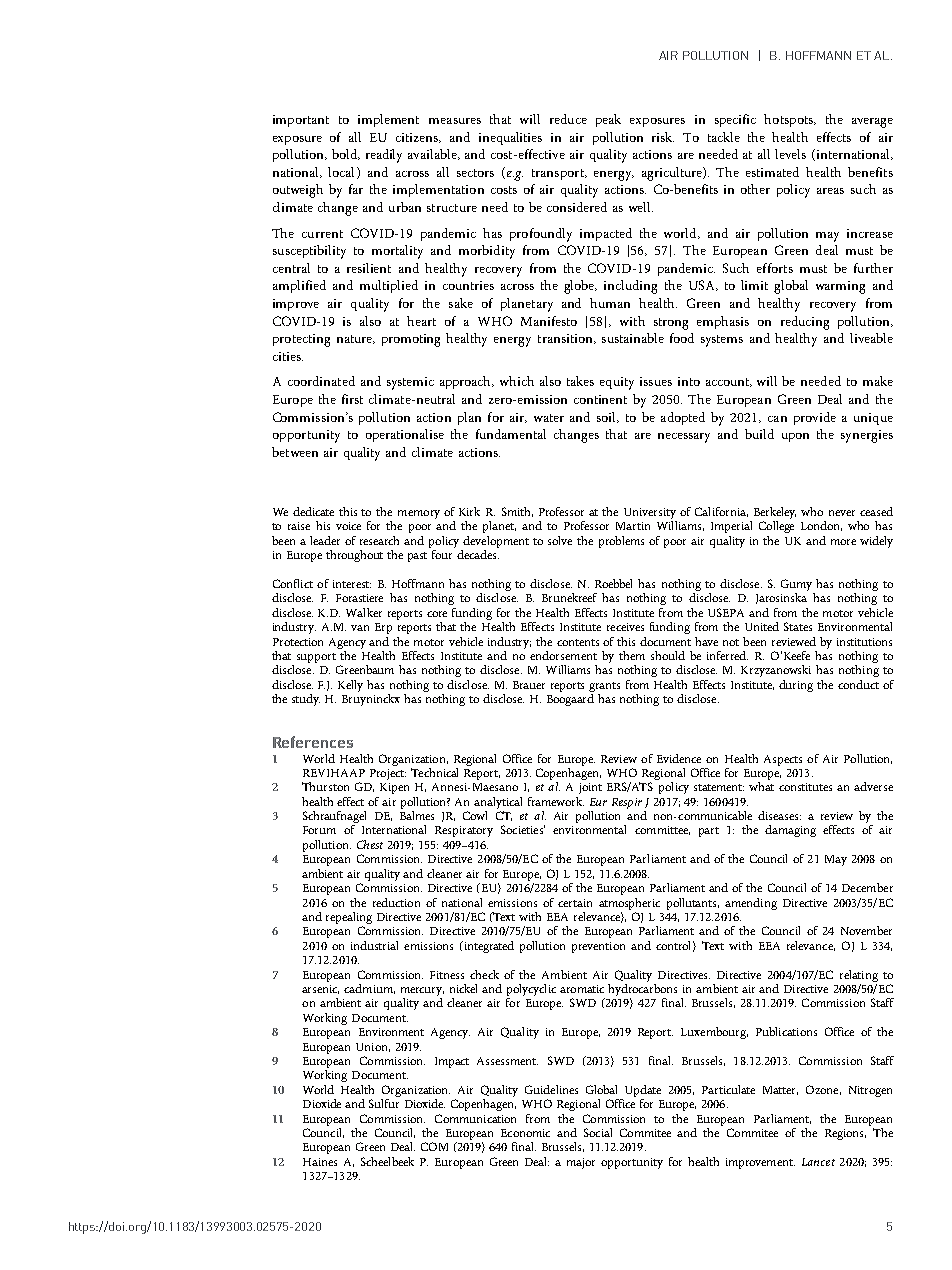 The height and width of the document is (1270, 952). What do you see at coordinates (790, 154) in the document?
I see `levels` at bounding box center [790, 154].
